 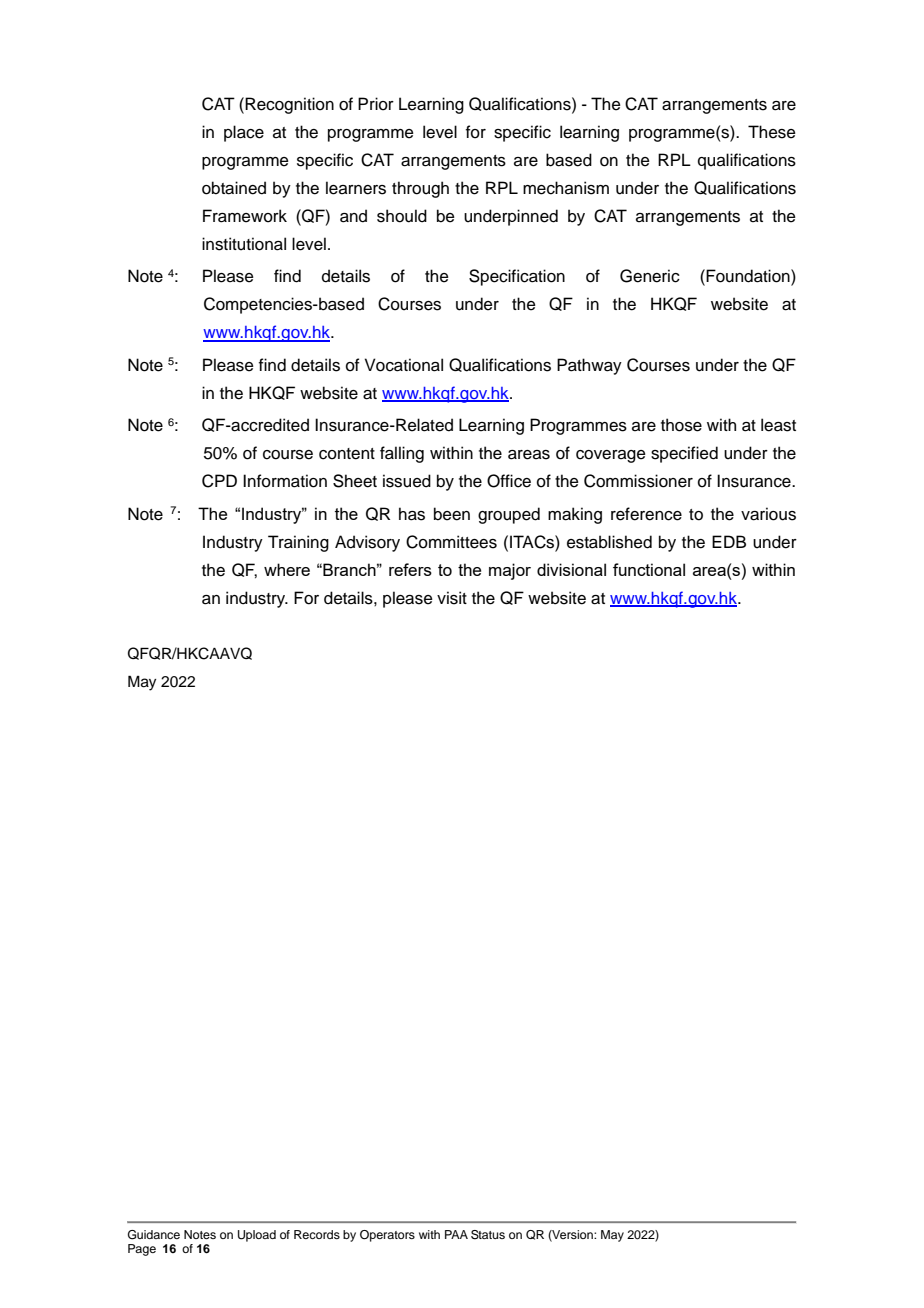 I want to click on These, so click(x=772, y=132).
